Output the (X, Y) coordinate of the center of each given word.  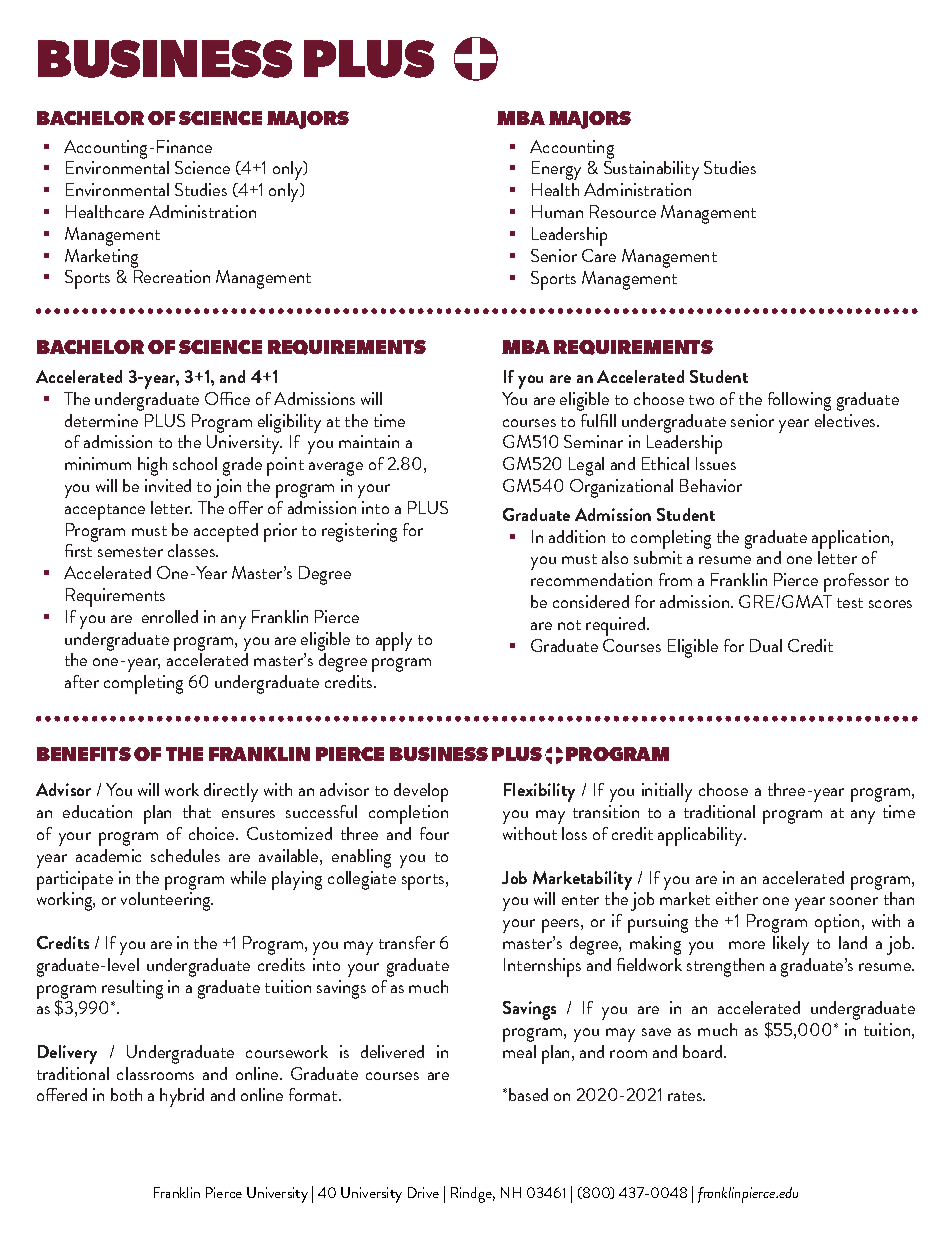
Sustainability (651, 170)
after (82, 681)
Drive (423, 1192)
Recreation (172, 276)
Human (557, 211)
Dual (766, 645)
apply (394, 641)
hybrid (182, 1097)
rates (686, 1096)
